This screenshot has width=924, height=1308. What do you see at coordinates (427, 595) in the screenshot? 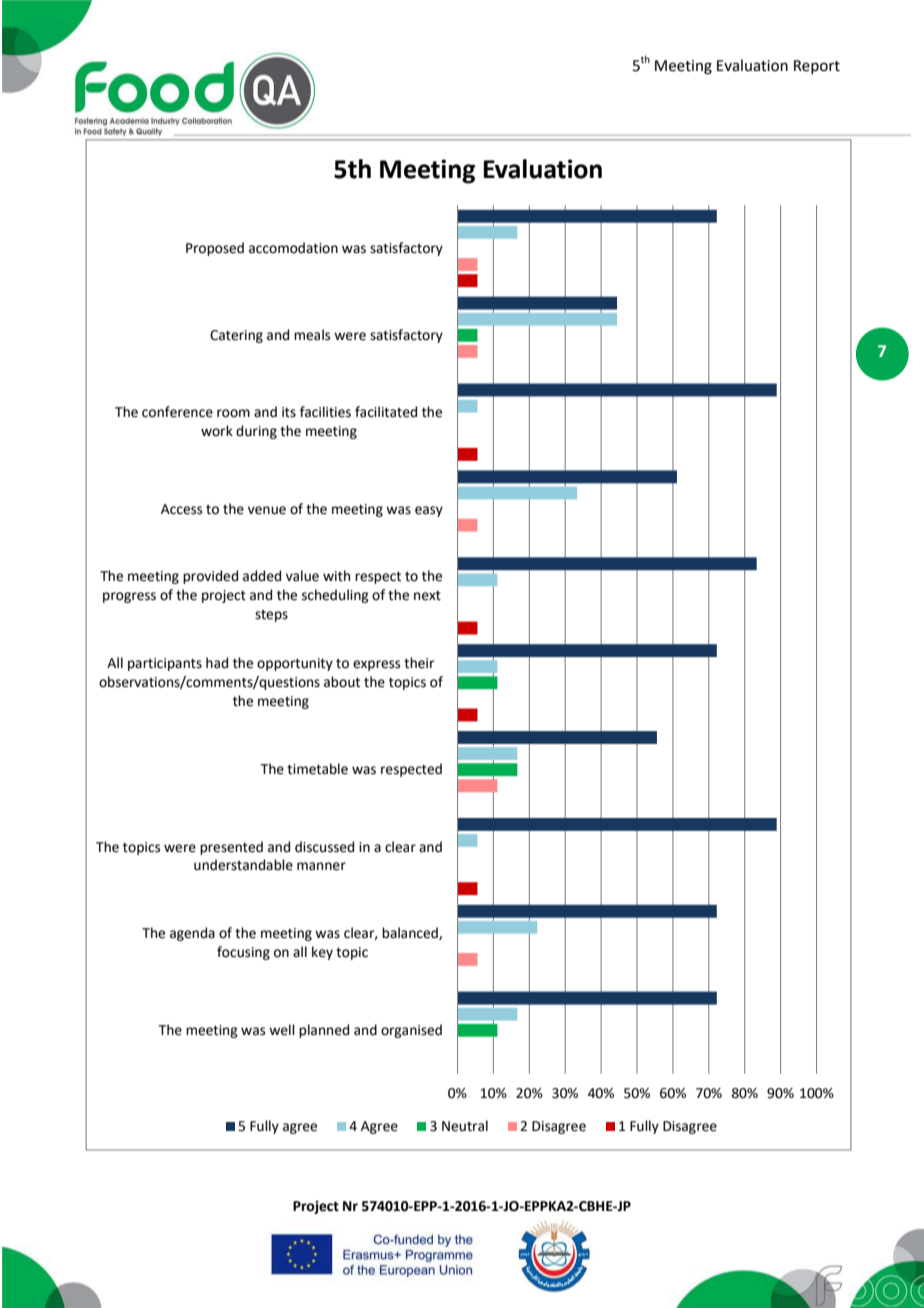
I see `next` at bounding box center [427, 595].
